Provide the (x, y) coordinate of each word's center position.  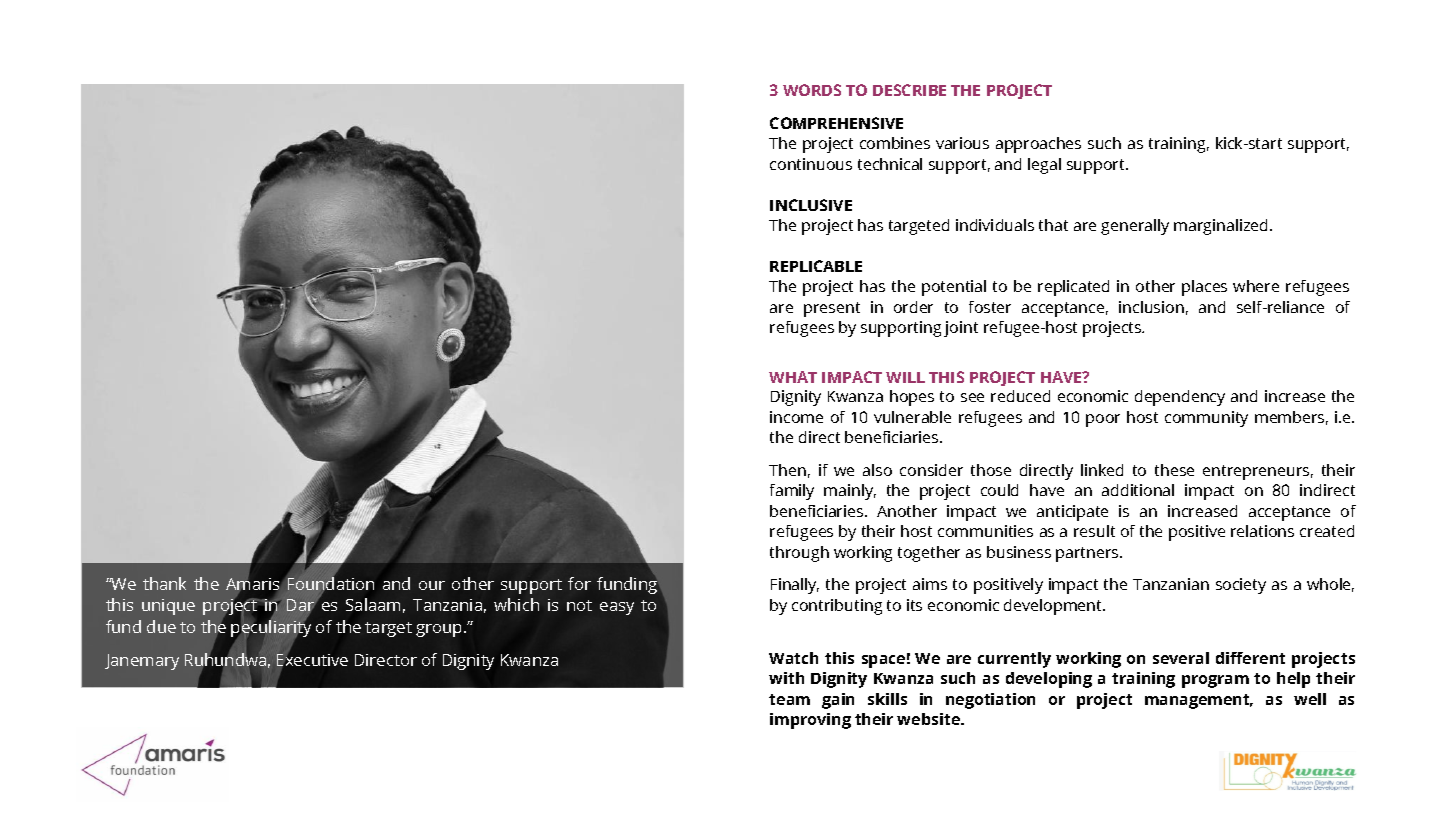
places (1204, 288)
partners (1088, 554)
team (789, 699)
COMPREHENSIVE (836, 123)
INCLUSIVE (811, 205)
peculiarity (271, 628)
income (796, 417)
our (432, 585)
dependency (1180, 398)
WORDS (812, 90)
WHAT (793, 377)
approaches (1038, 145)
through (799, 554)
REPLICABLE (816, 266)
